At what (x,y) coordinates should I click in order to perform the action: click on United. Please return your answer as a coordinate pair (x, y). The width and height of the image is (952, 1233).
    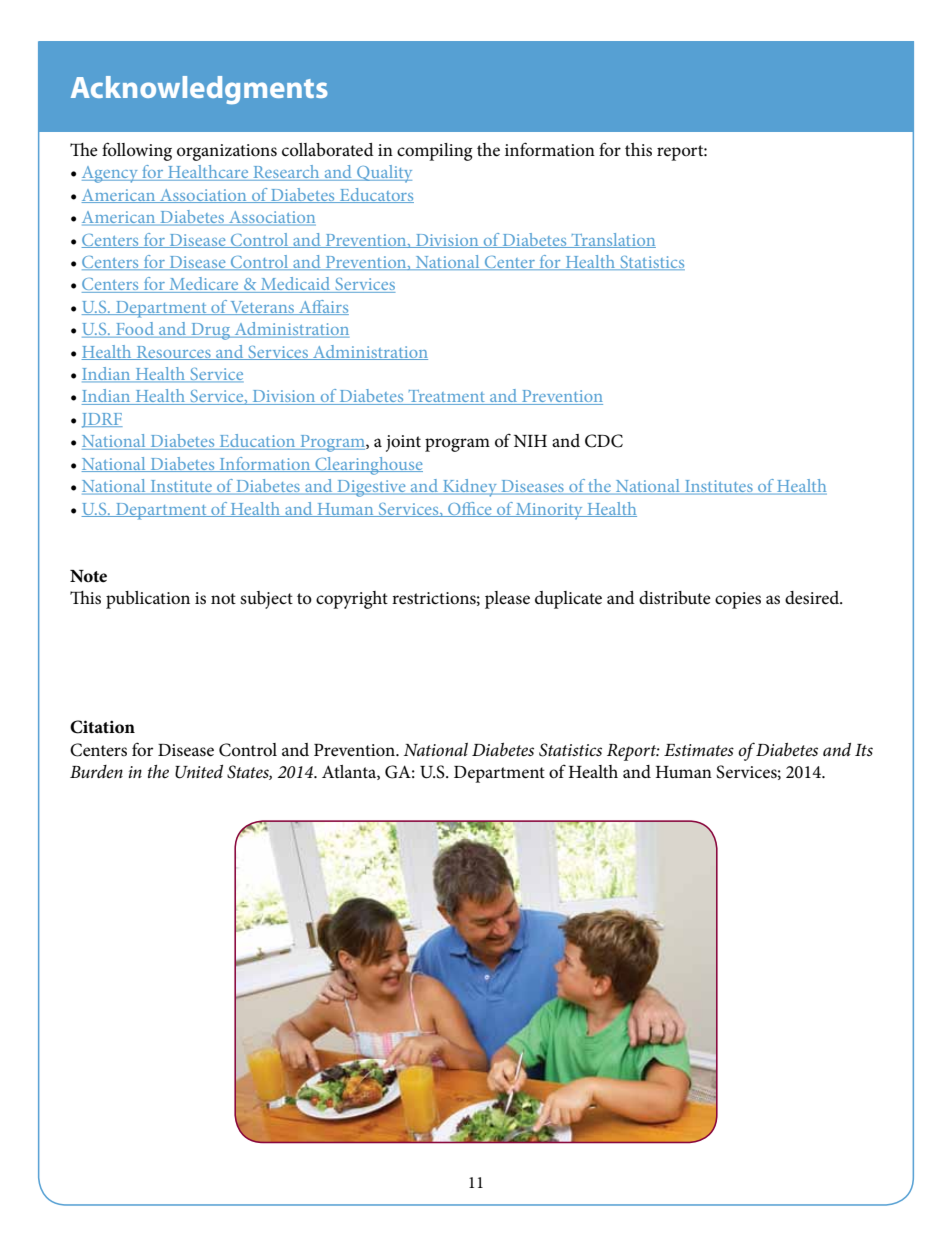
    Looking at the image, I should click on (199, 772).
